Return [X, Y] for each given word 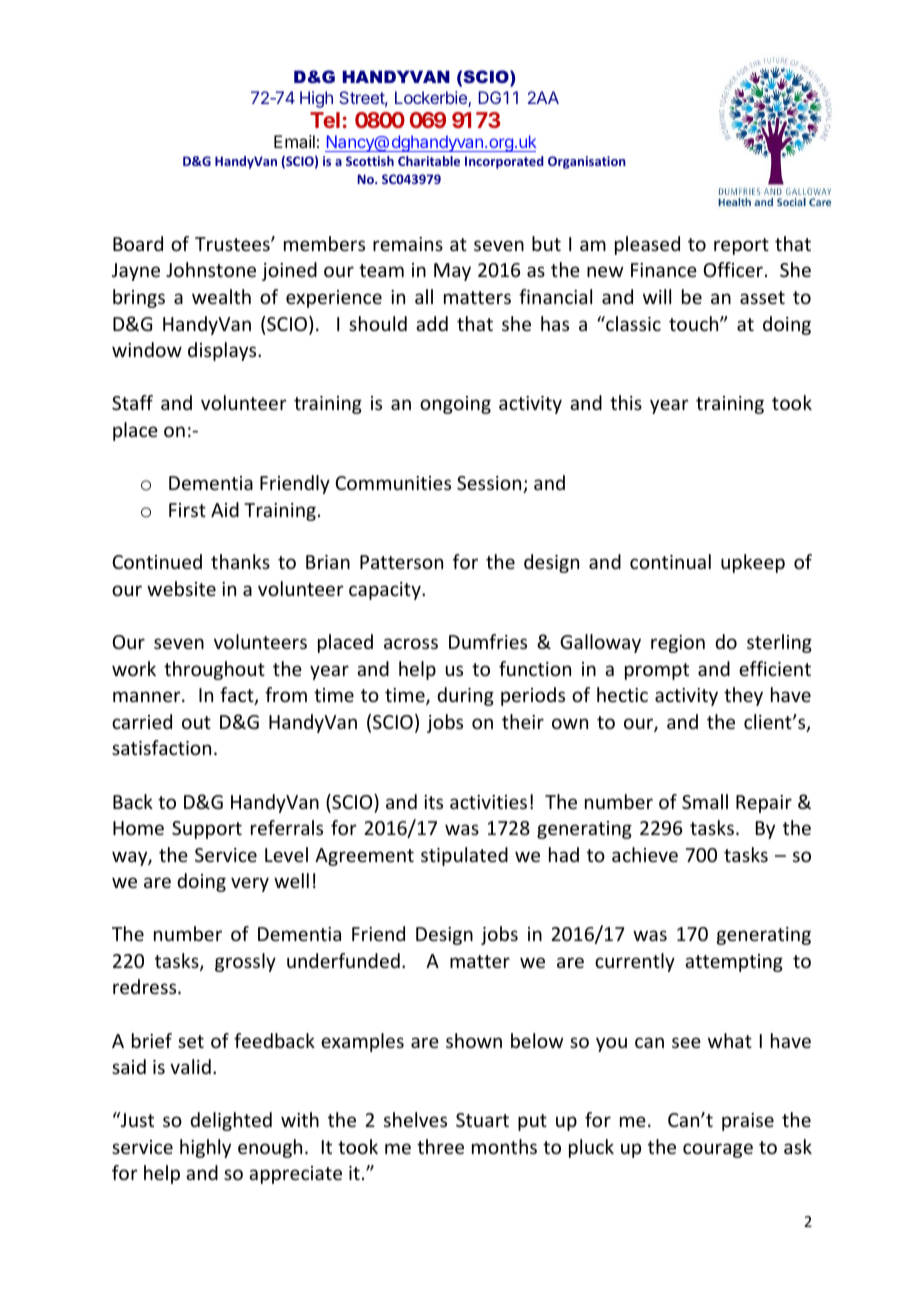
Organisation [587, 162]
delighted [231, 1121]
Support [207, 830]
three [440, 1146]
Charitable [429, 161]
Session [490, 484]
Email [294, 141]
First [187, 510]
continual [670, 561]
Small [705, 801]
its [433, 802]
